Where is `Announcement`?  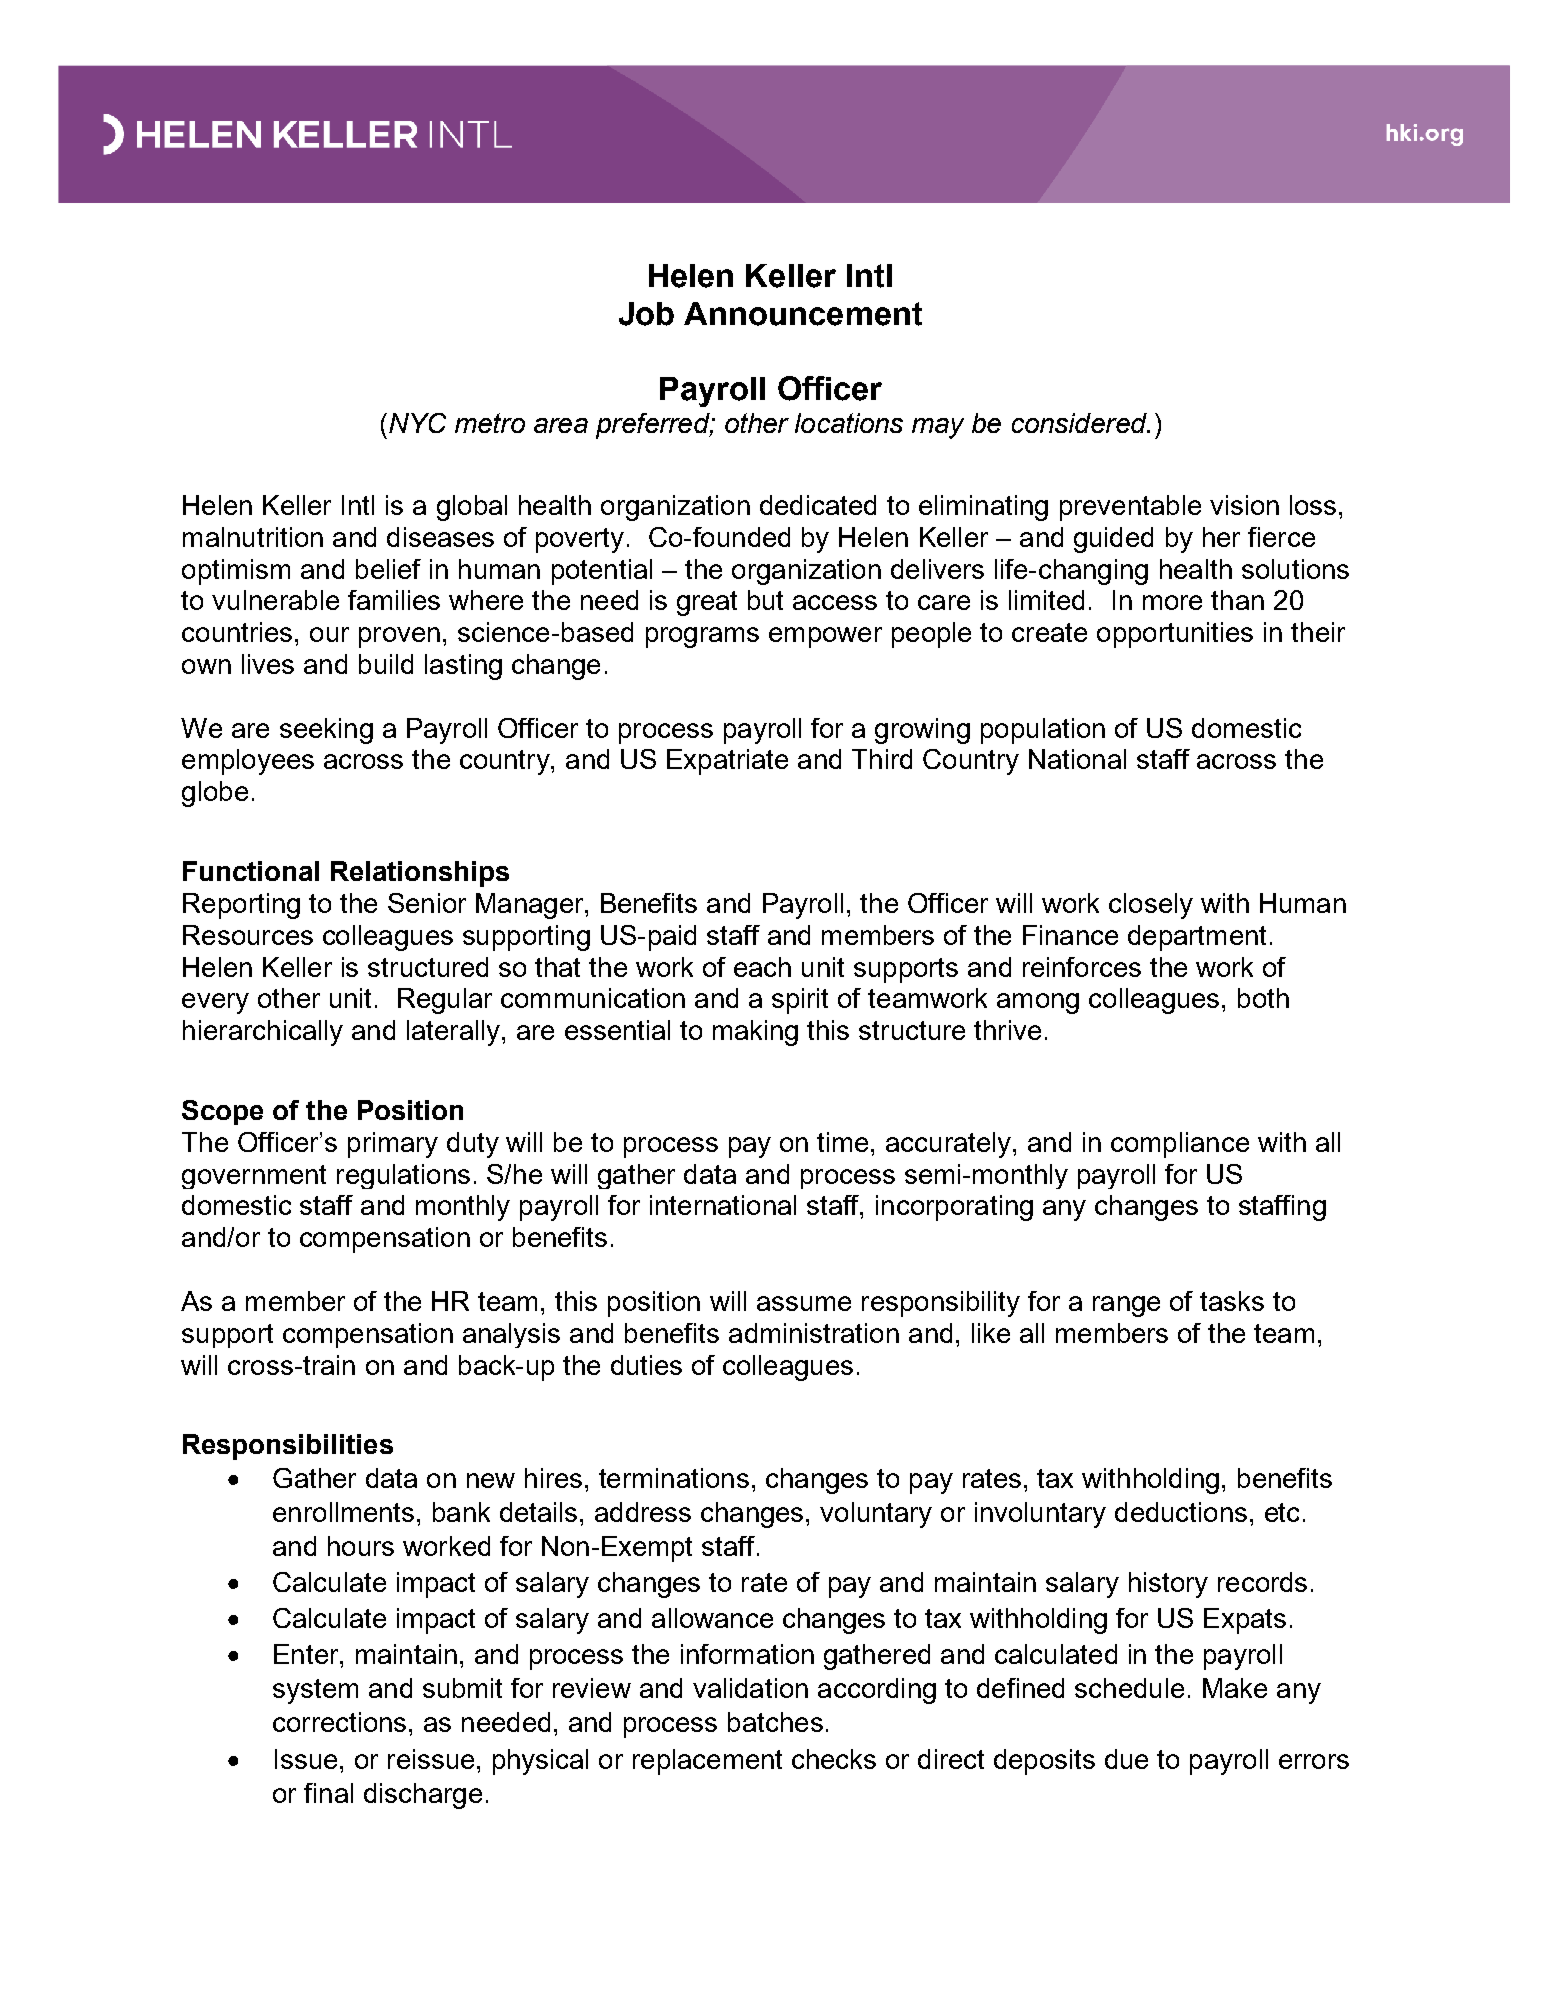
Announcement is located at coordinates (803, 314).
